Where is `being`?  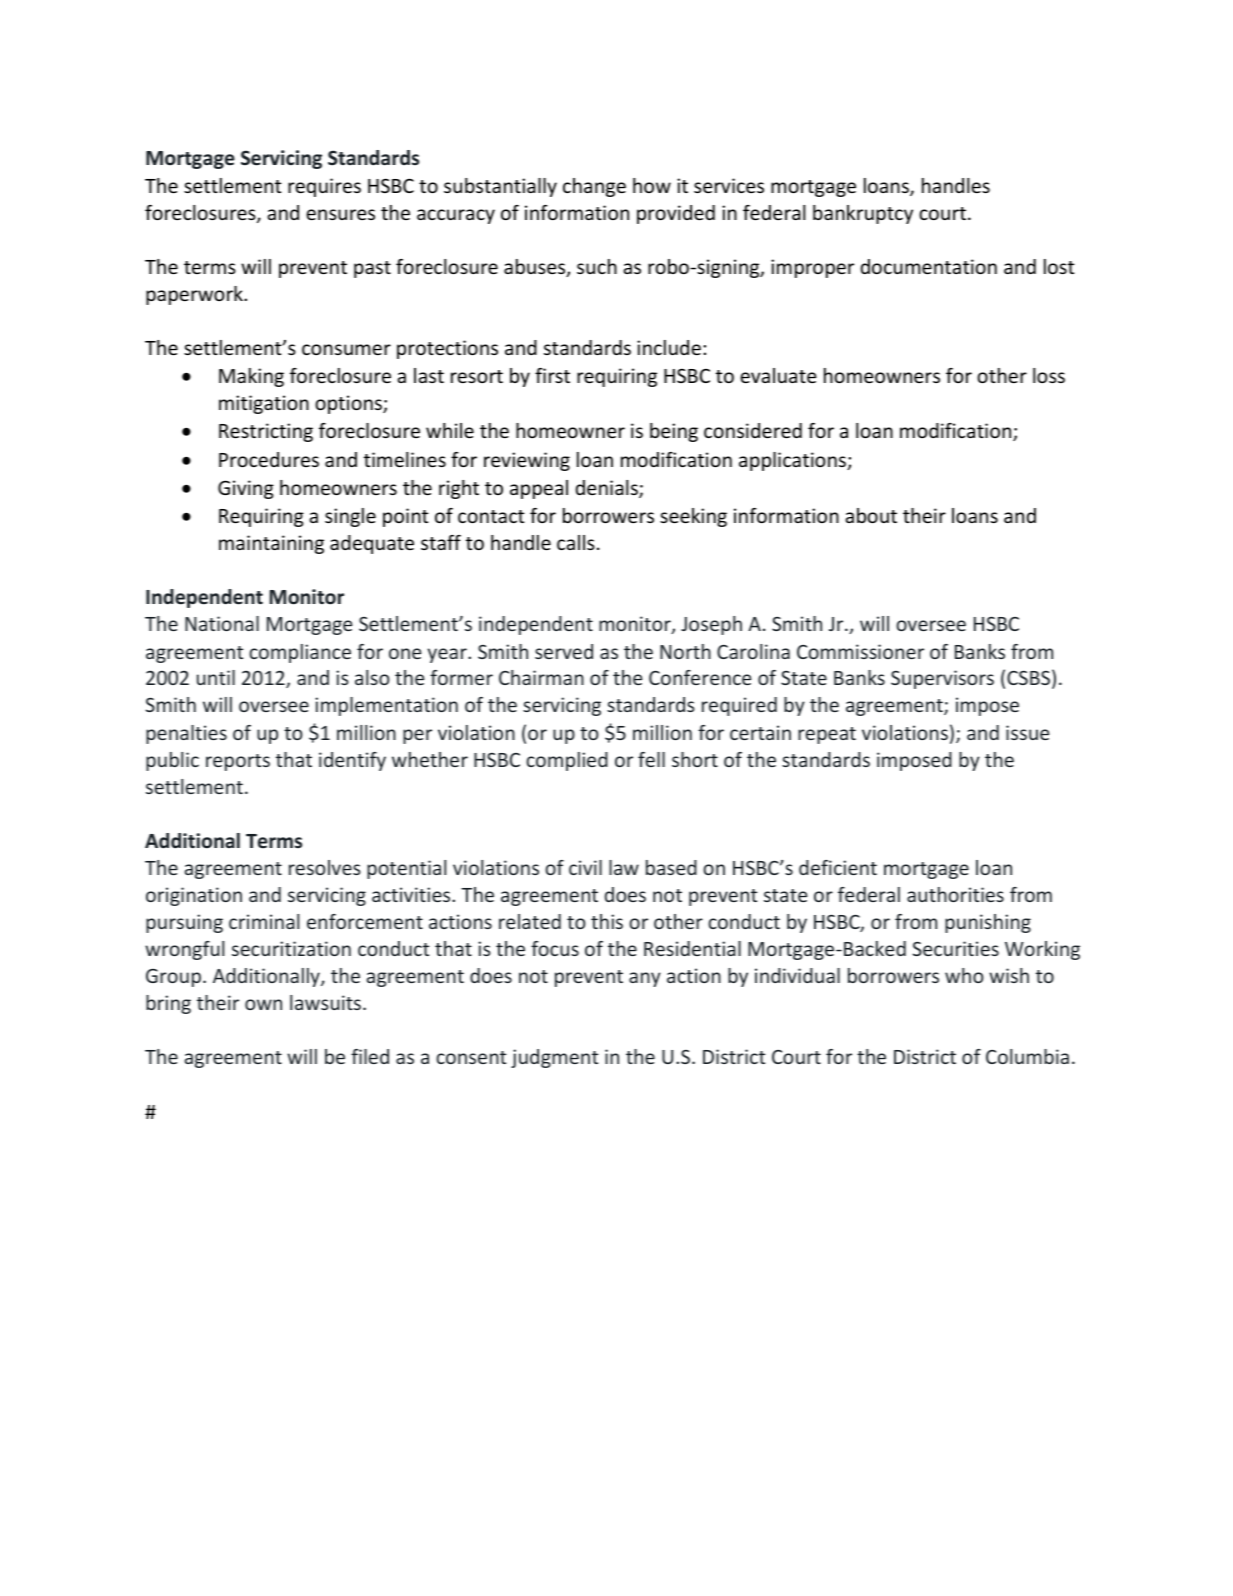
being is located at coordinates (674, 432).
